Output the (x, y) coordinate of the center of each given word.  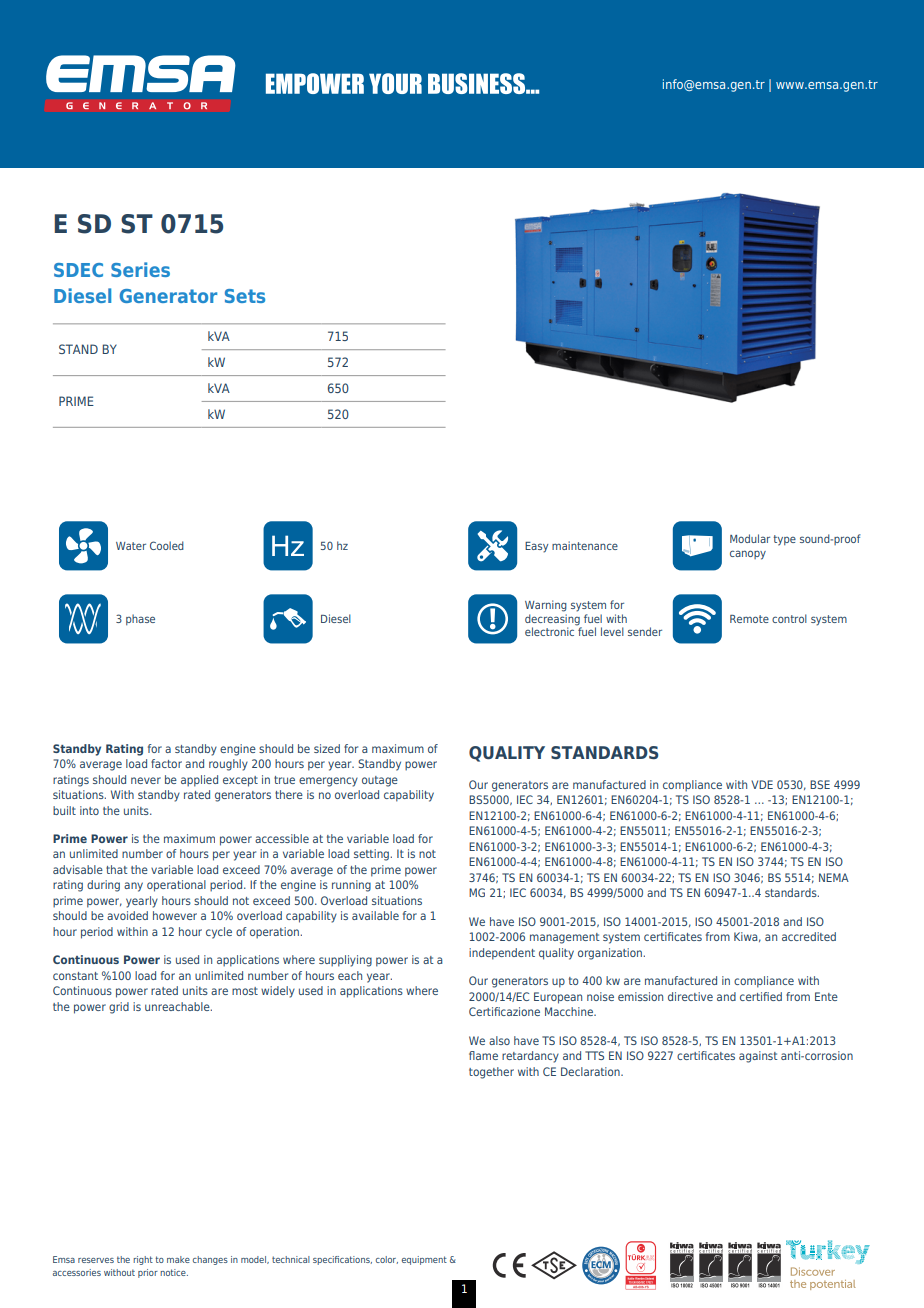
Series (140, 269)
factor (166, 763)
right (143, 1260)
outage (380, 781)
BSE (820, 784)
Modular (750, 538)
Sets (245, 296)
